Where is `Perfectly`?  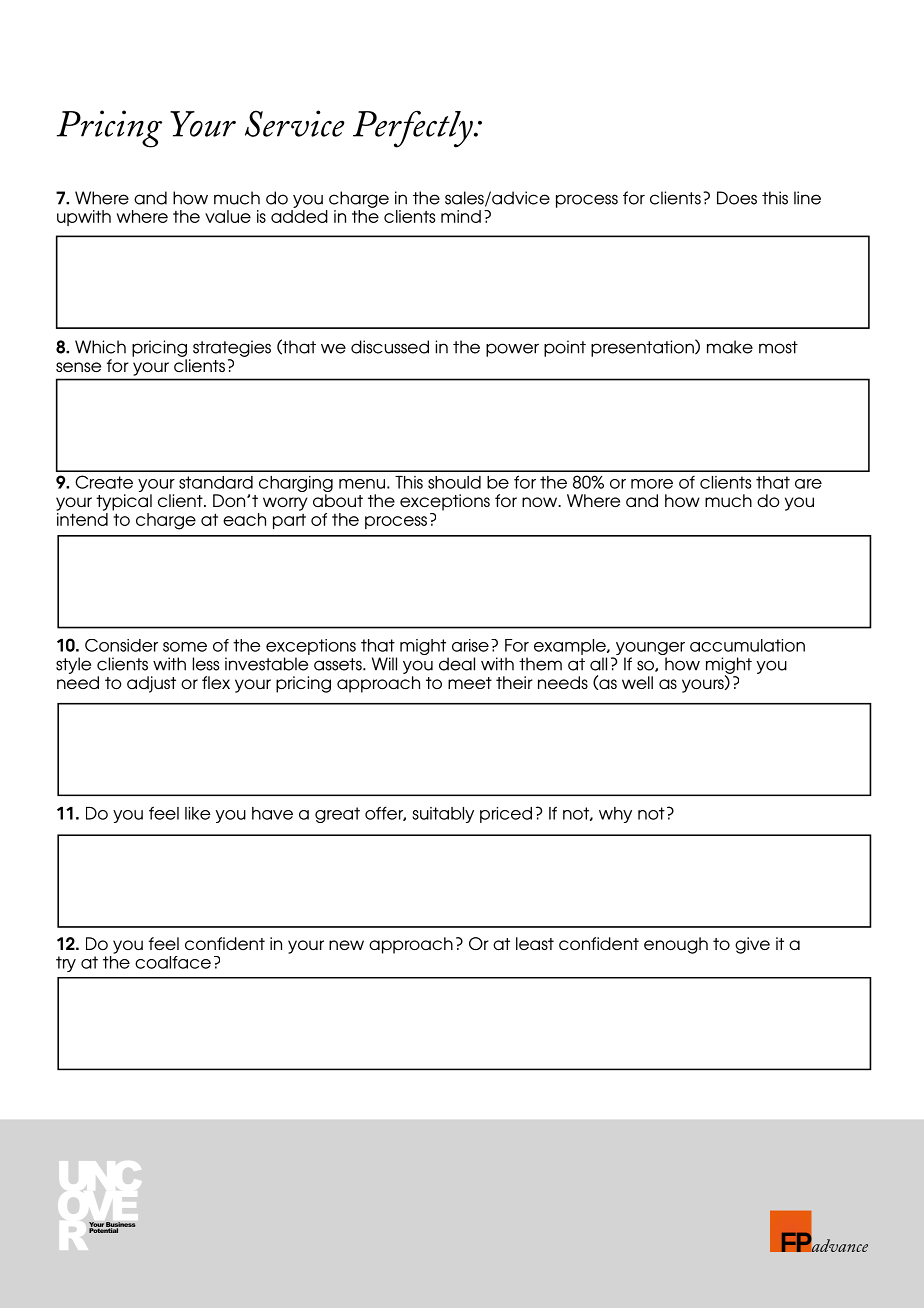 Perfectly is located at coordinates (414, 129).
